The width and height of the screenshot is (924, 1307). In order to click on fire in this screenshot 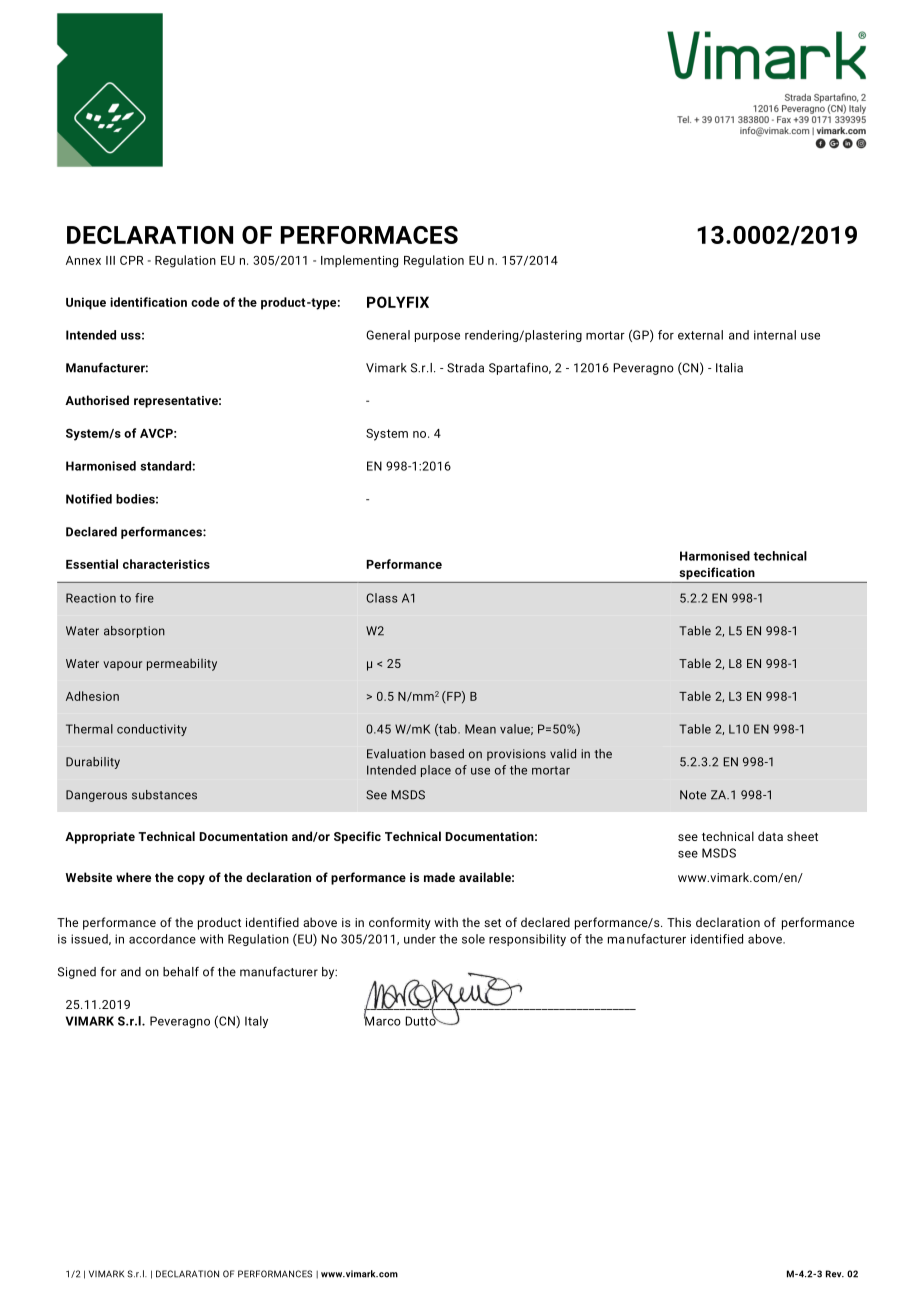, I will do `click(144, 598)`.
